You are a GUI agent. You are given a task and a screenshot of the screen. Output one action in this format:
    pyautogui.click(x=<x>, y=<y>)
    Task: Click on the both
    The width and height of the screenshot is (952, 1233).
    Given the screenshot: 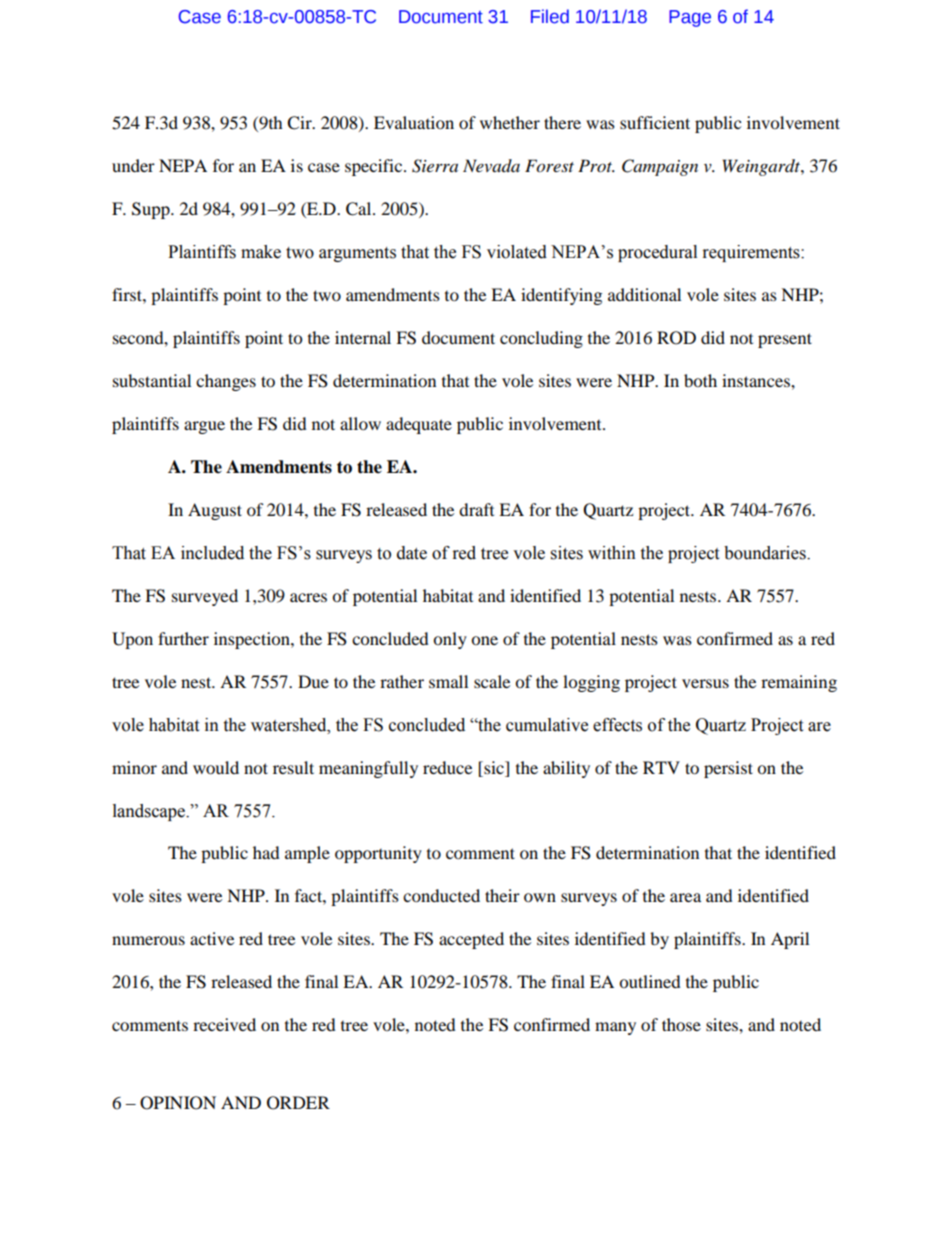 What is the action you would take?
    pyautogui.click(x=700, y=380)
